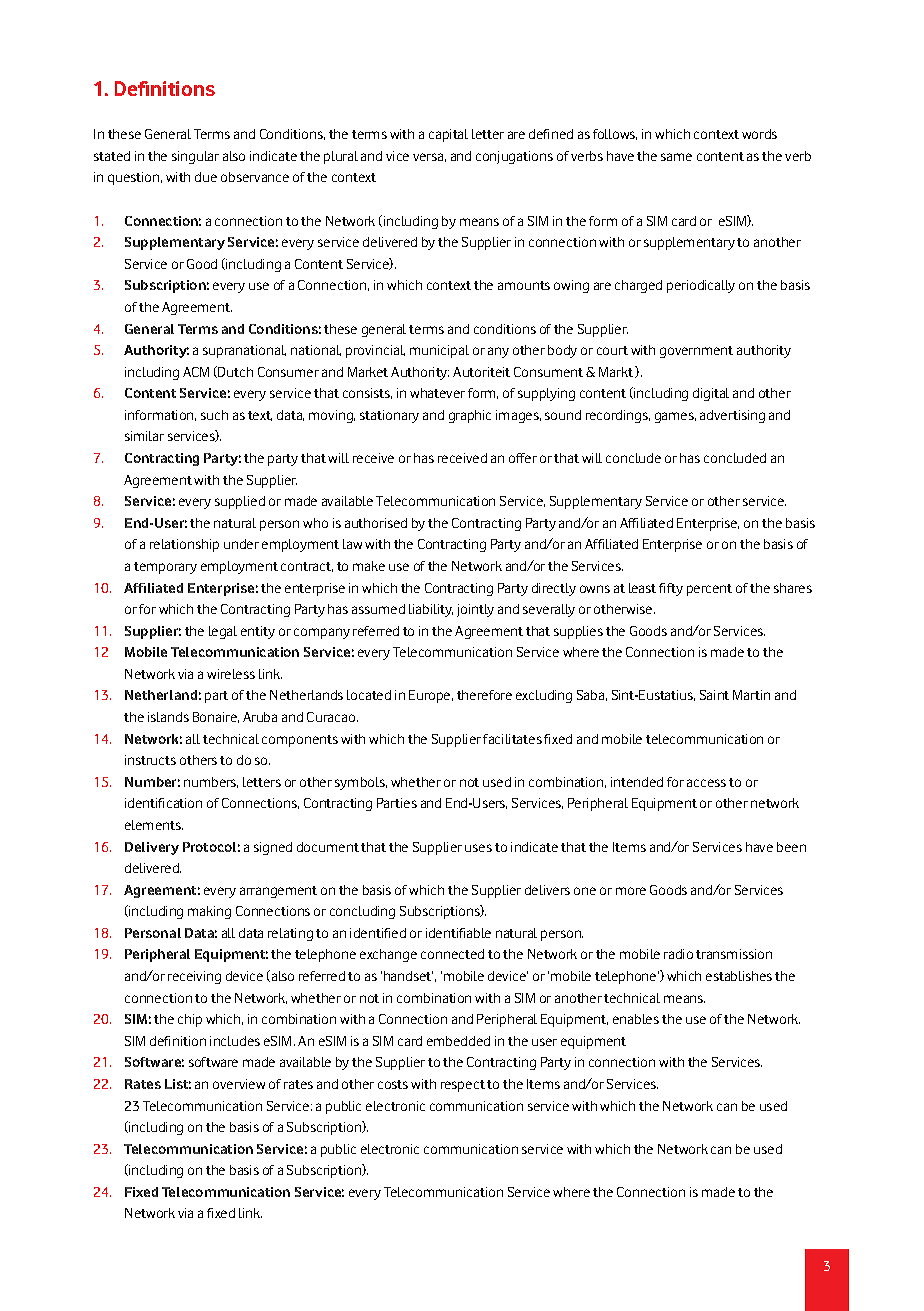 This document has width=924, height=1311. I want to click on same, so click(676, 157).
